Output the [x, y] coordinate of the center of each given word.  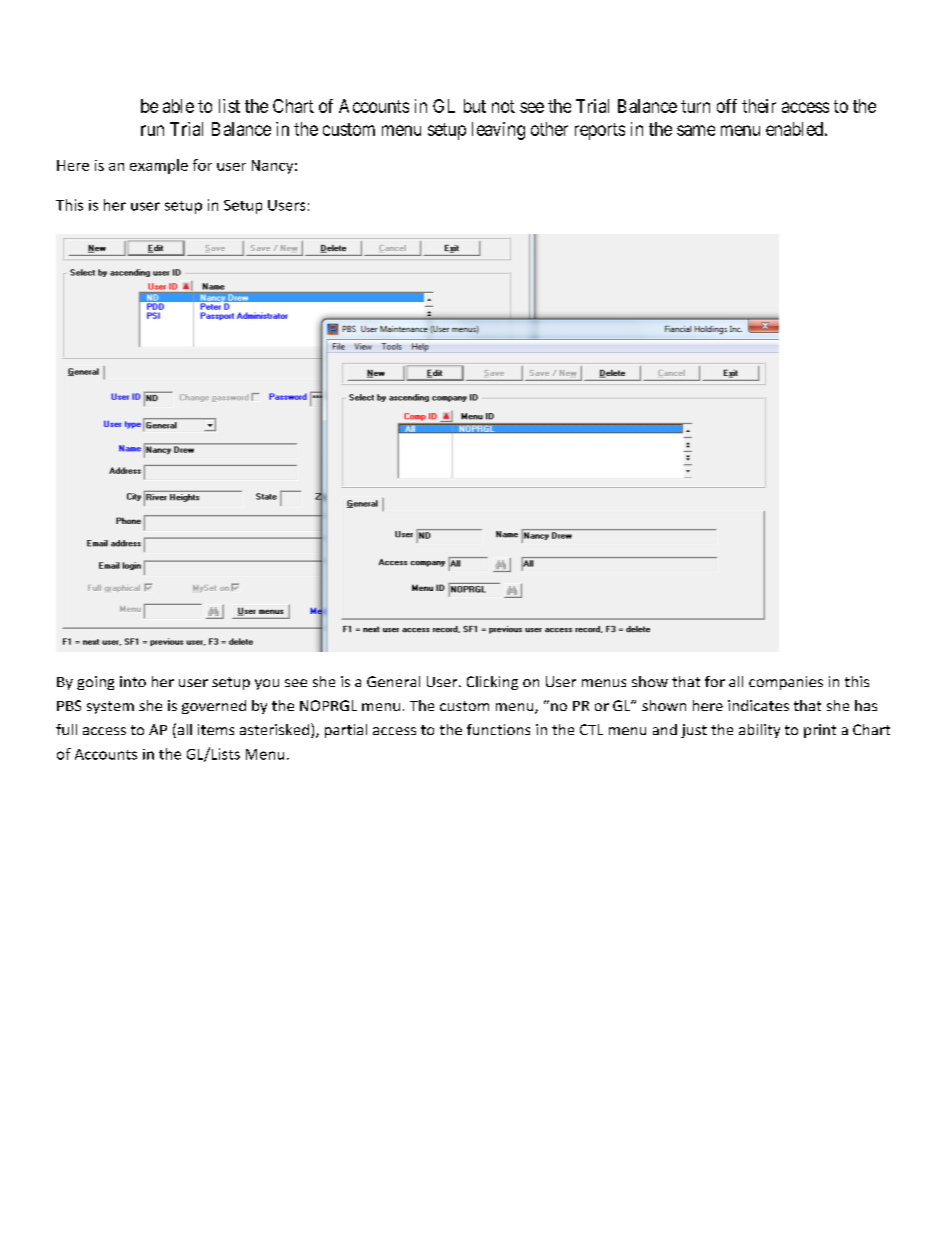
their [759, 106]
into [133, 681]
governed [214, 707]
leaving [498, 131]
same [696, 130]
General [393, 681]
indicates [758, 705]
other [549, 129]
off [727, 106]
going [95, 683]
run [152, 130]
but [475, 106]
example [159, 166]
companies [786, 683]
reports [600, 131]
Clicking [492, 683]
